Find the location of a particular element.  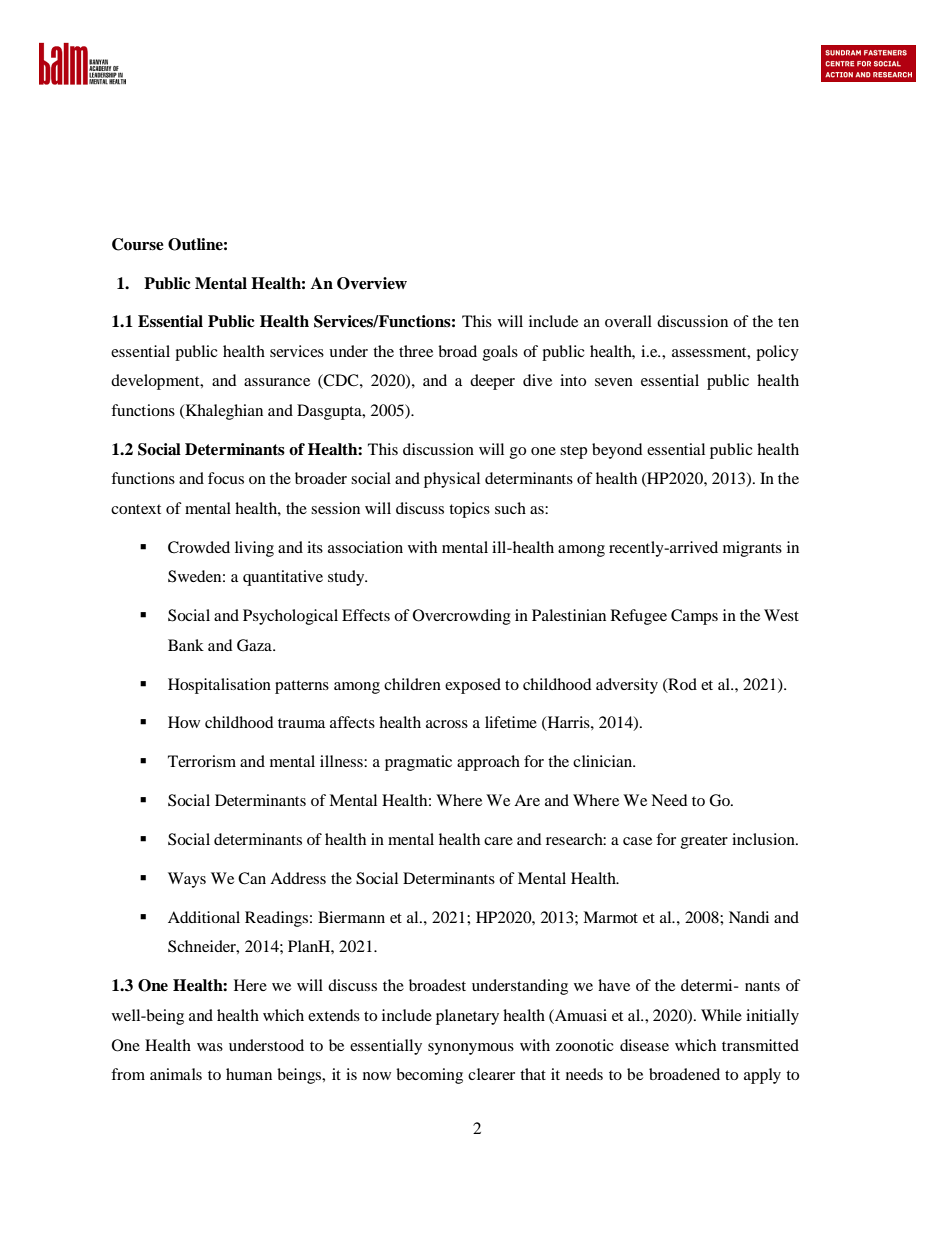

was is located at coordinates (210, 1047).
